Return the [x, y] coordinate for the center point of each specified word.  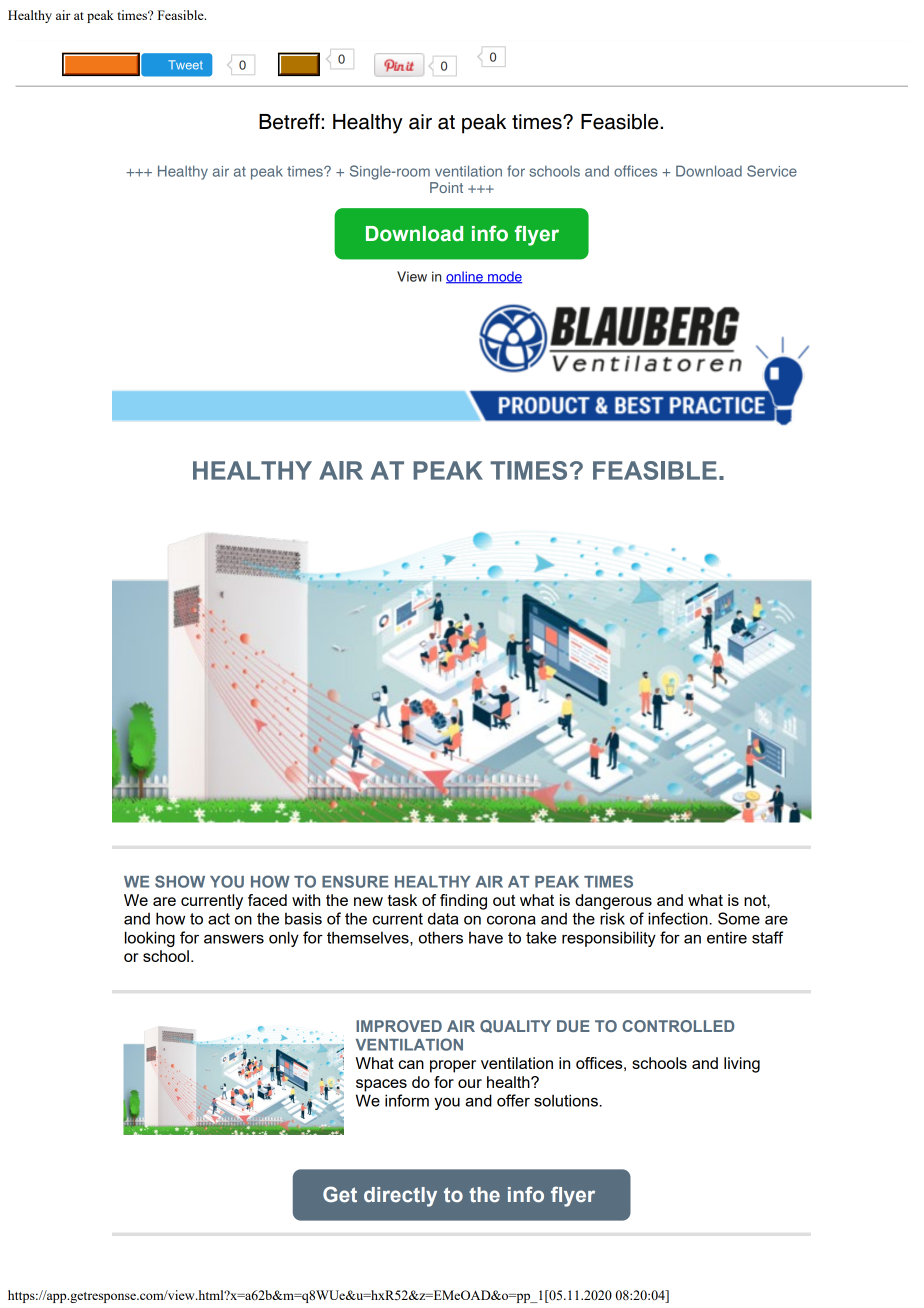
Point [446, 187]
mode [504, 277]
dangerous [613, 902]
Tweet [185, 65]
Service [772, 171]
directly [400, 1197]
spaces [381, 1085]
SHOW [180, 881]
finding [463, 902]
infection [679, 918]
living [742, 1065]
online [465, 277]
